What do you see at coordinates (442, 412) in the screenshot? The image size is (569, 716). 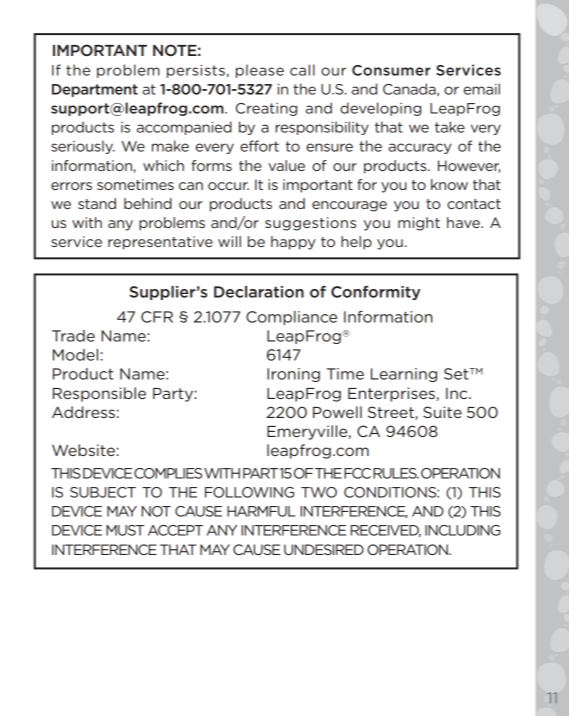 I see `Suite` at bounding box center [442, 412].
